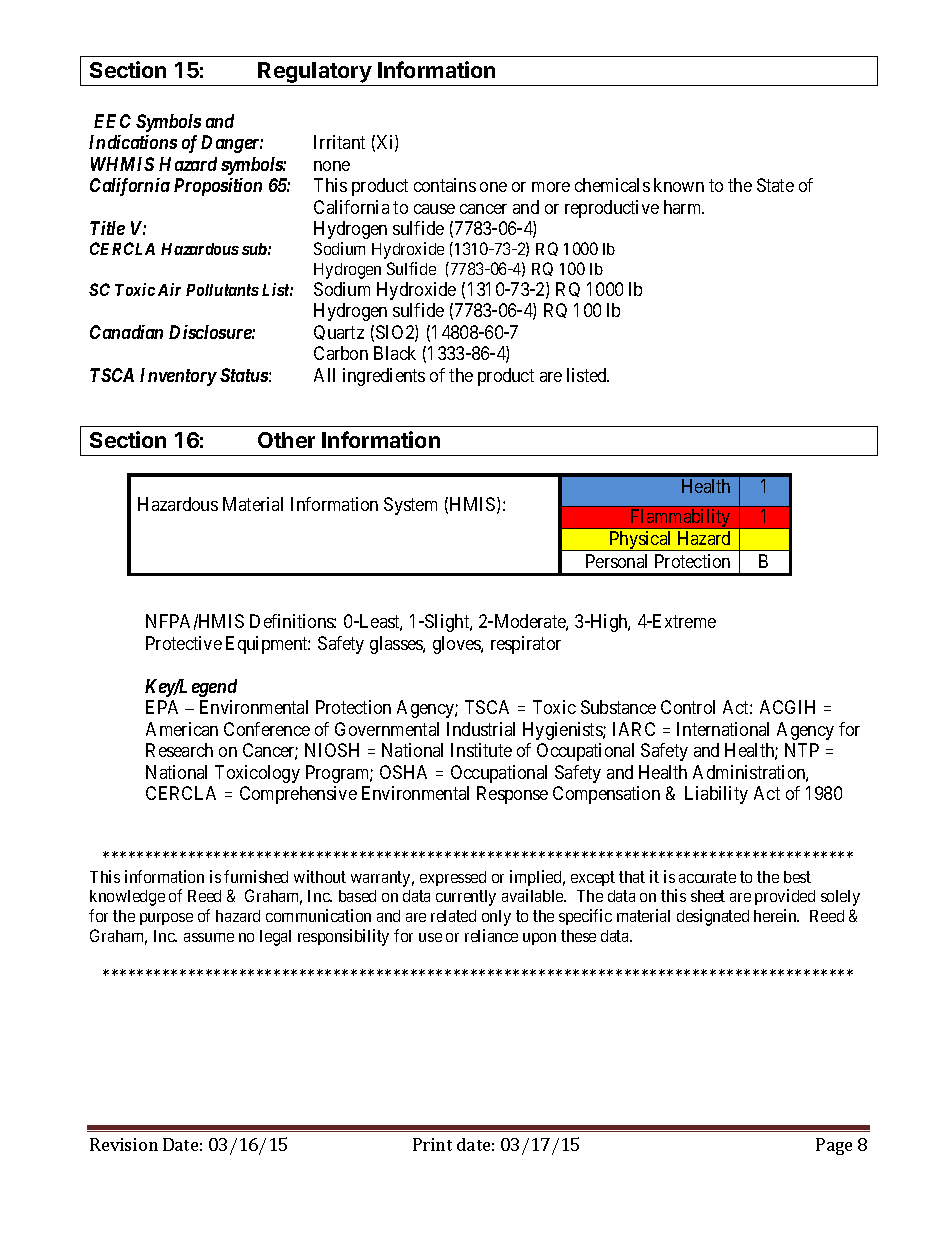 The height and width of the document is (1233, 952). I want to click on Print, so click(432, 1144).
